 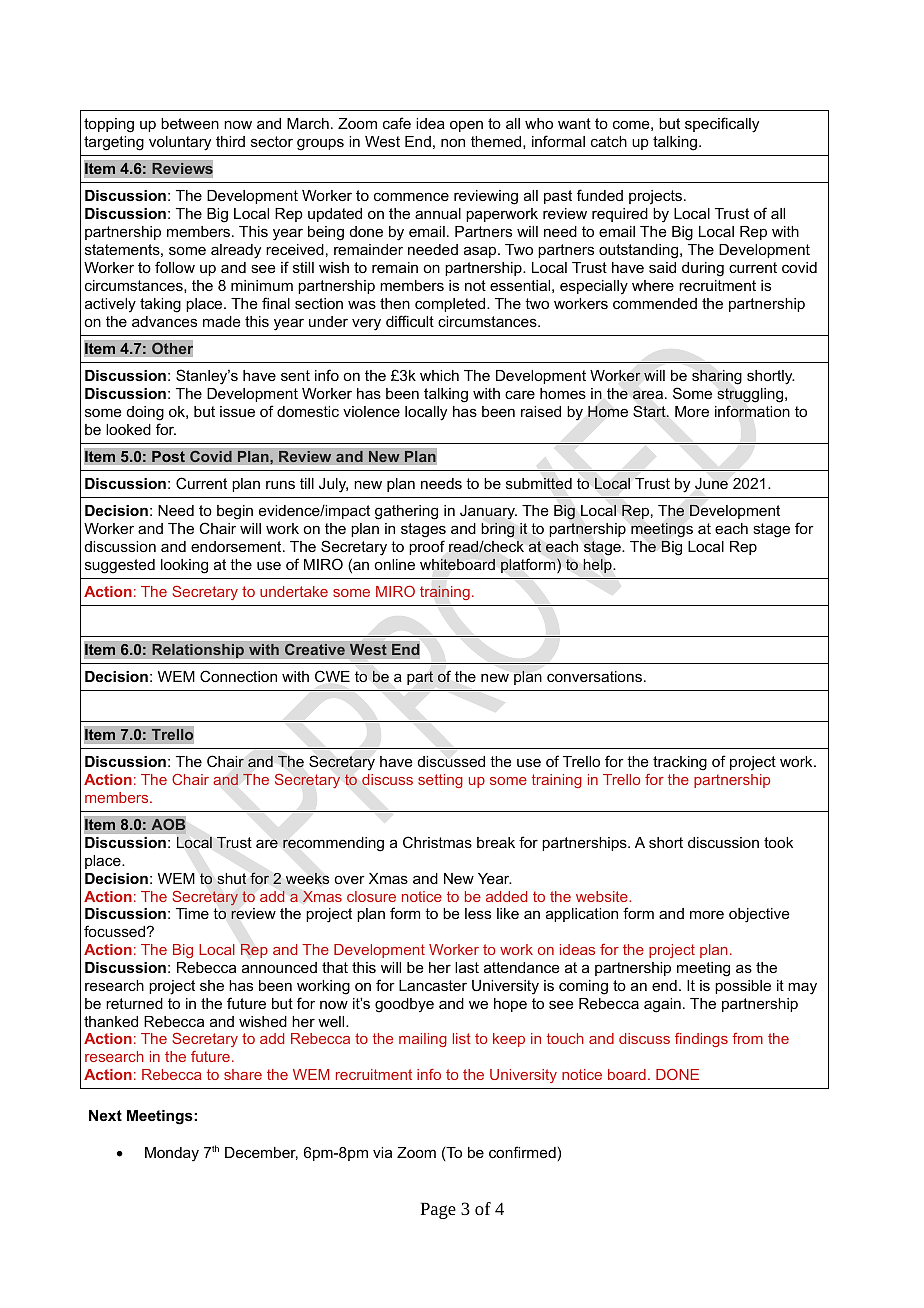 I want to click on Page, so click(x=438, y=1210).
